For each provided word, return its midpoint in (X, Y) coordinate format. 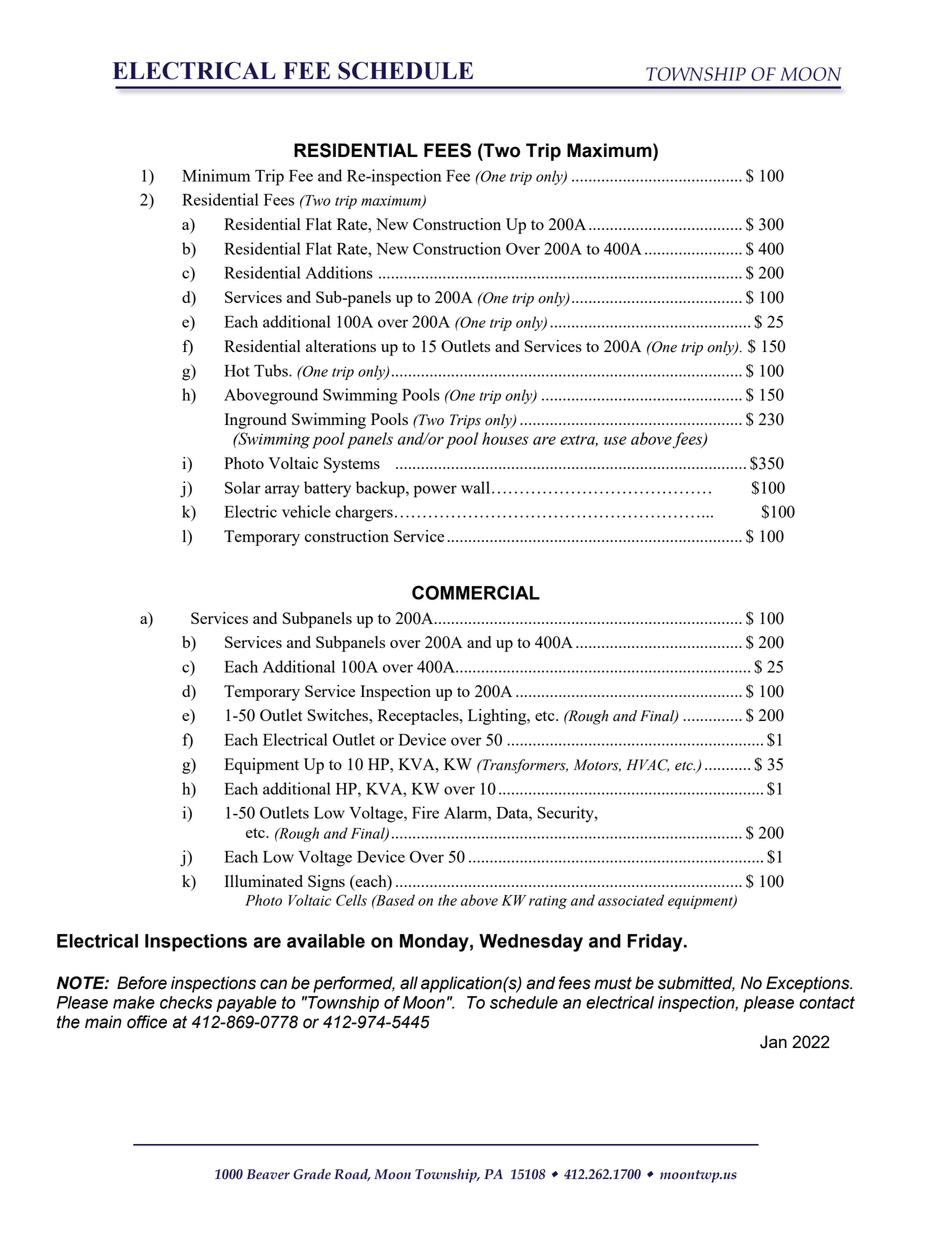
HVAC (647, 765)
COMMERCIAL (476, 592)
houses (505, 438)
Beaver (268, 1174)
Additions (339, 272)
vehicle (306, 511)
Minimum (216, 175)
